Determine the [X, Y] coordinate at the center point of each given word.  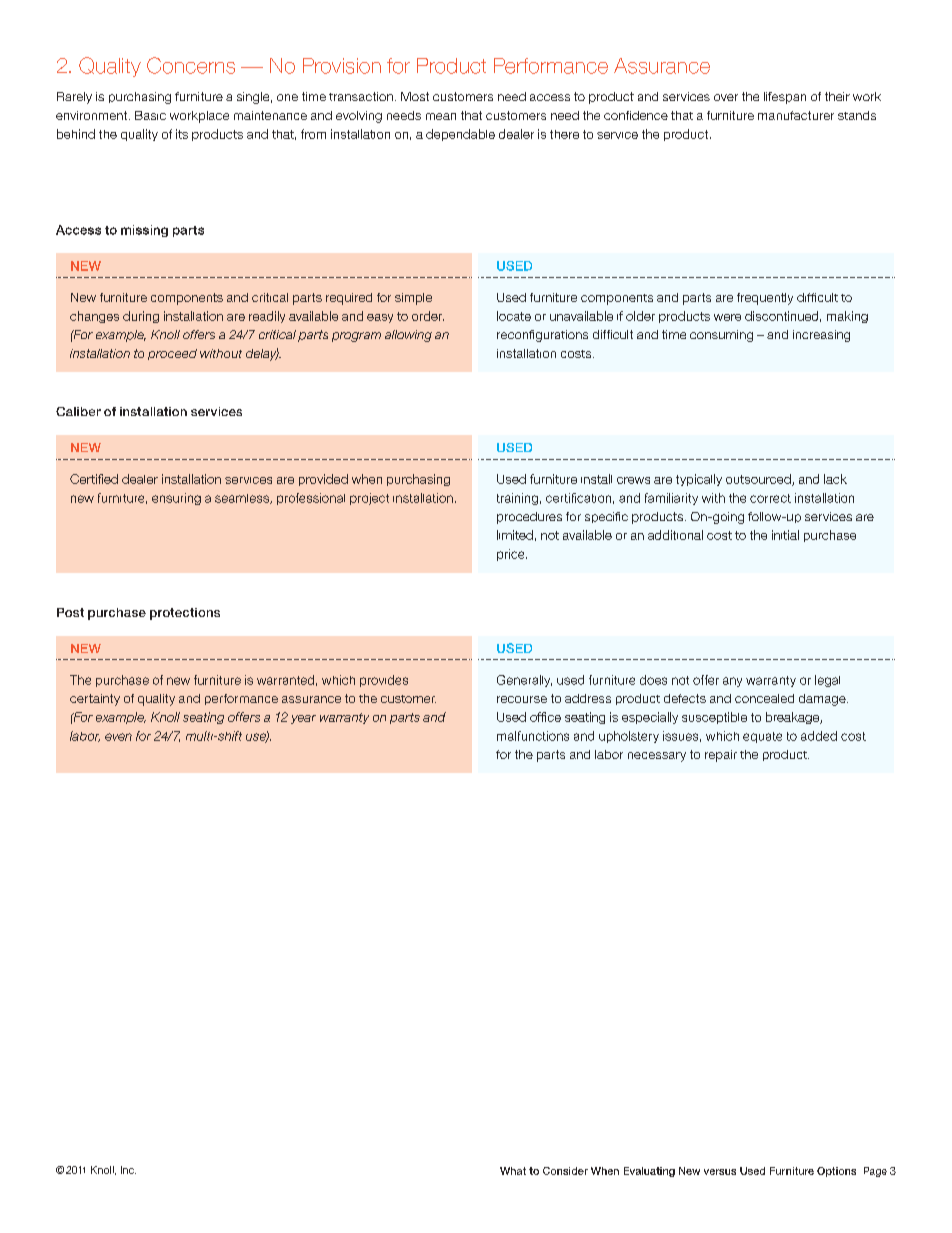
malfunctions [533, 736]
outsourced [759, 480]
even [118, 737]
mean [441, 116]
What [513, 1171]
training [517, 499]
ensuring [176, 499]
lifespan [785, 98]
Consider [565, 1171]
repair [721, 756]
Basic [150, 115]
